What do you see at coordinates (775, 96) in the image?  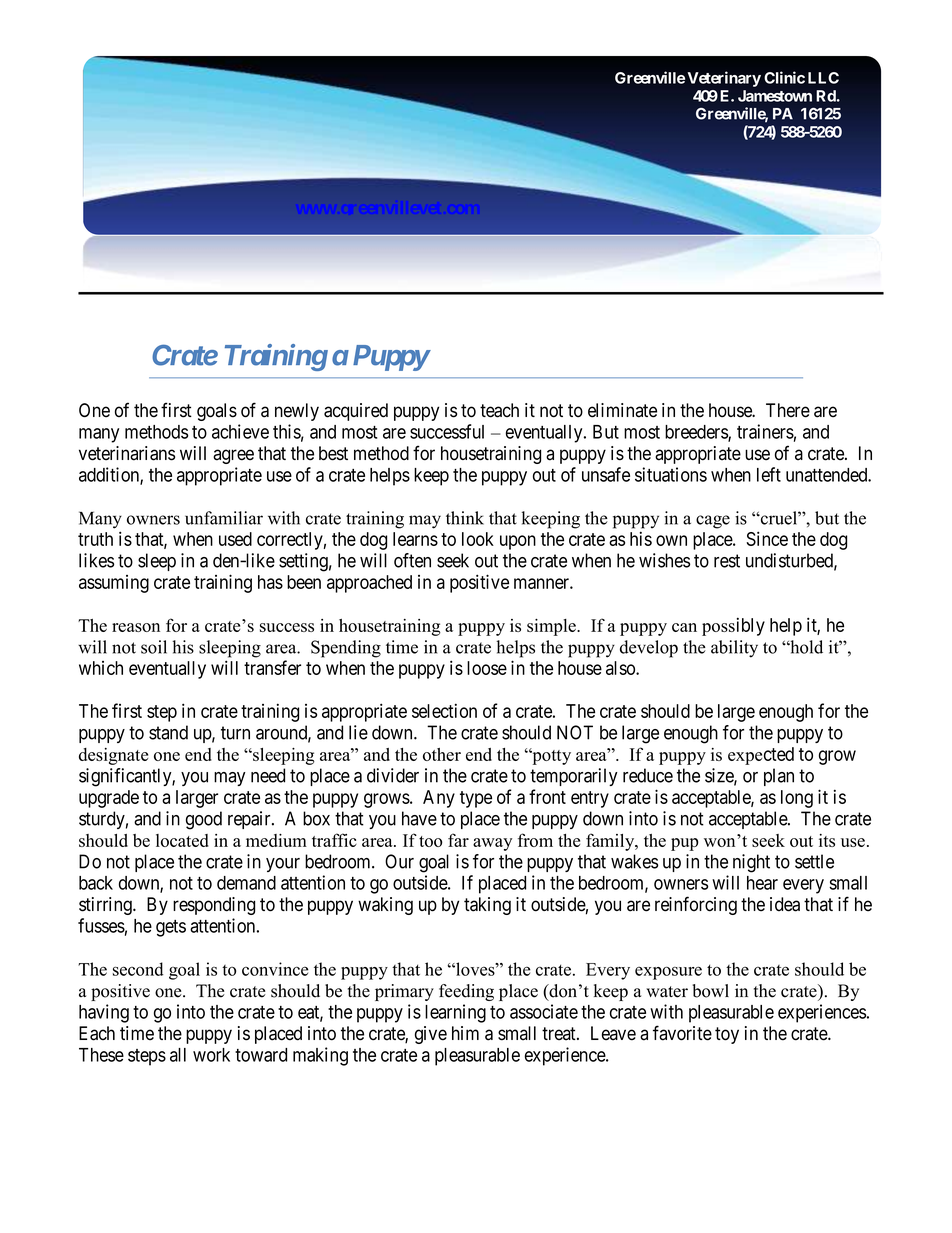 I see `Jamestown` at bounding box center [775, 96].
